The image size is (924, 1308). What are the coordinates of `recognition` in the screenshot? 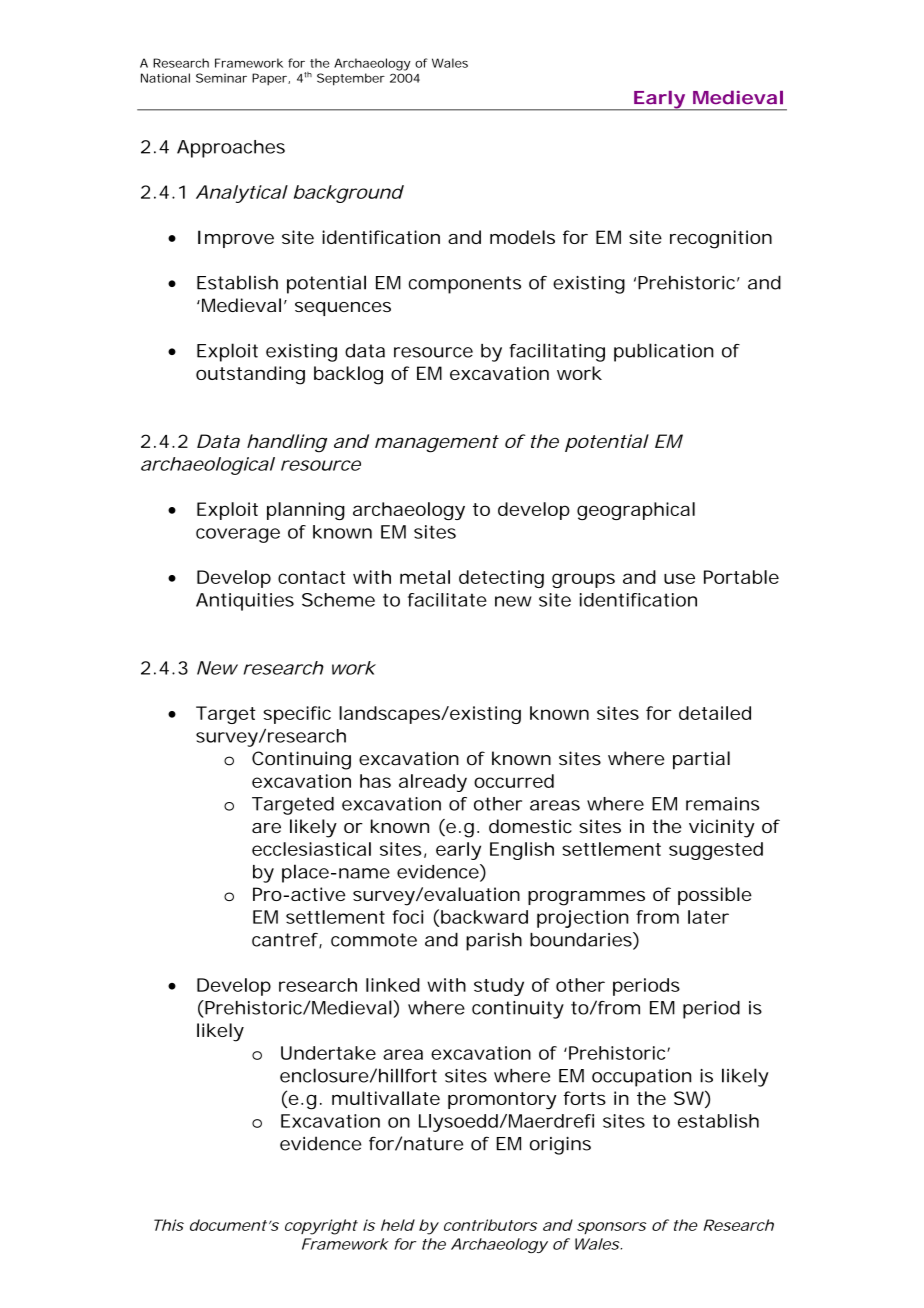 It's located at (721, 239).
